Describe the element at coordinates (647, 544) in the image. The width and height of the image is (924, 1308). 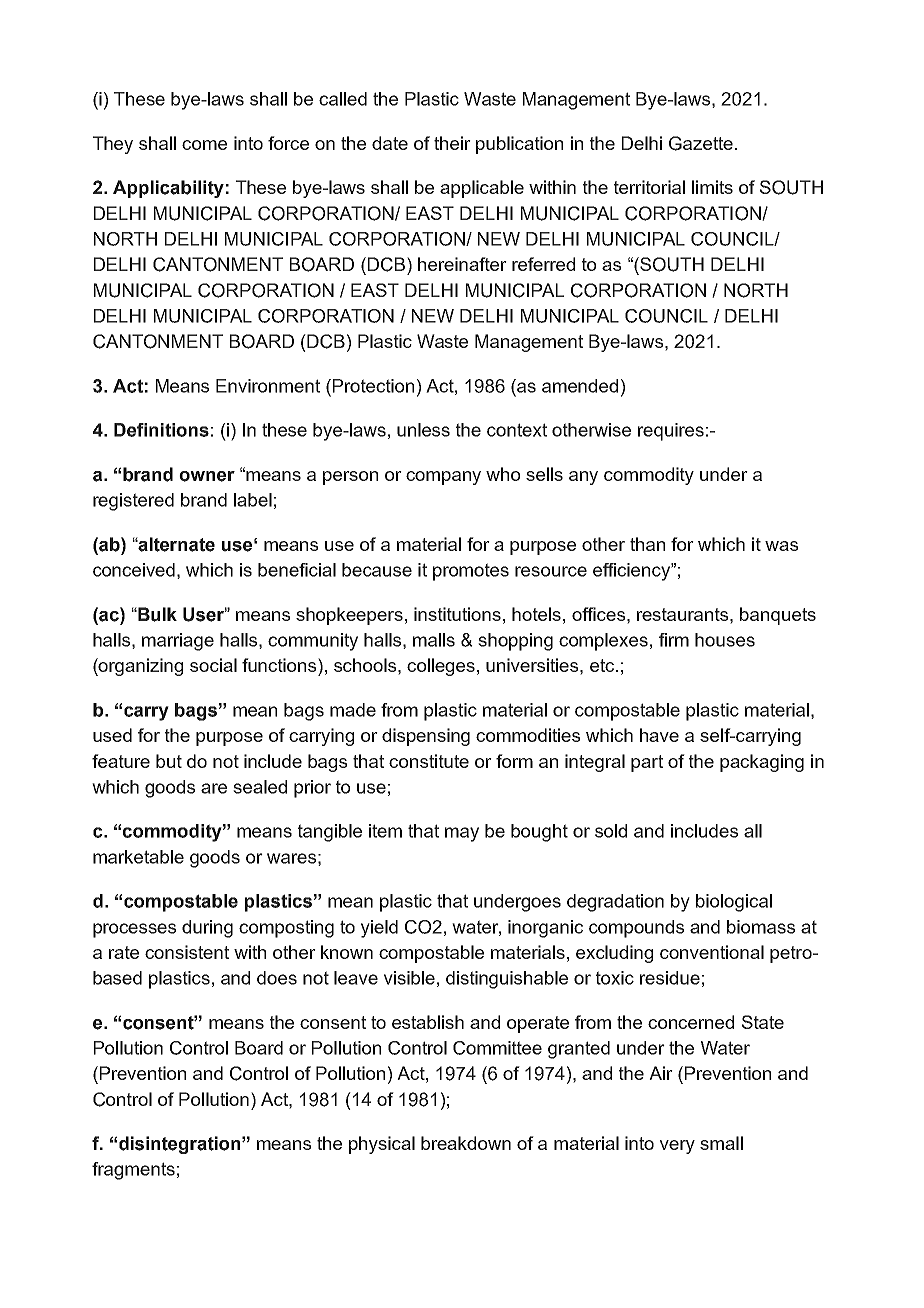
I see `than` at that location.
